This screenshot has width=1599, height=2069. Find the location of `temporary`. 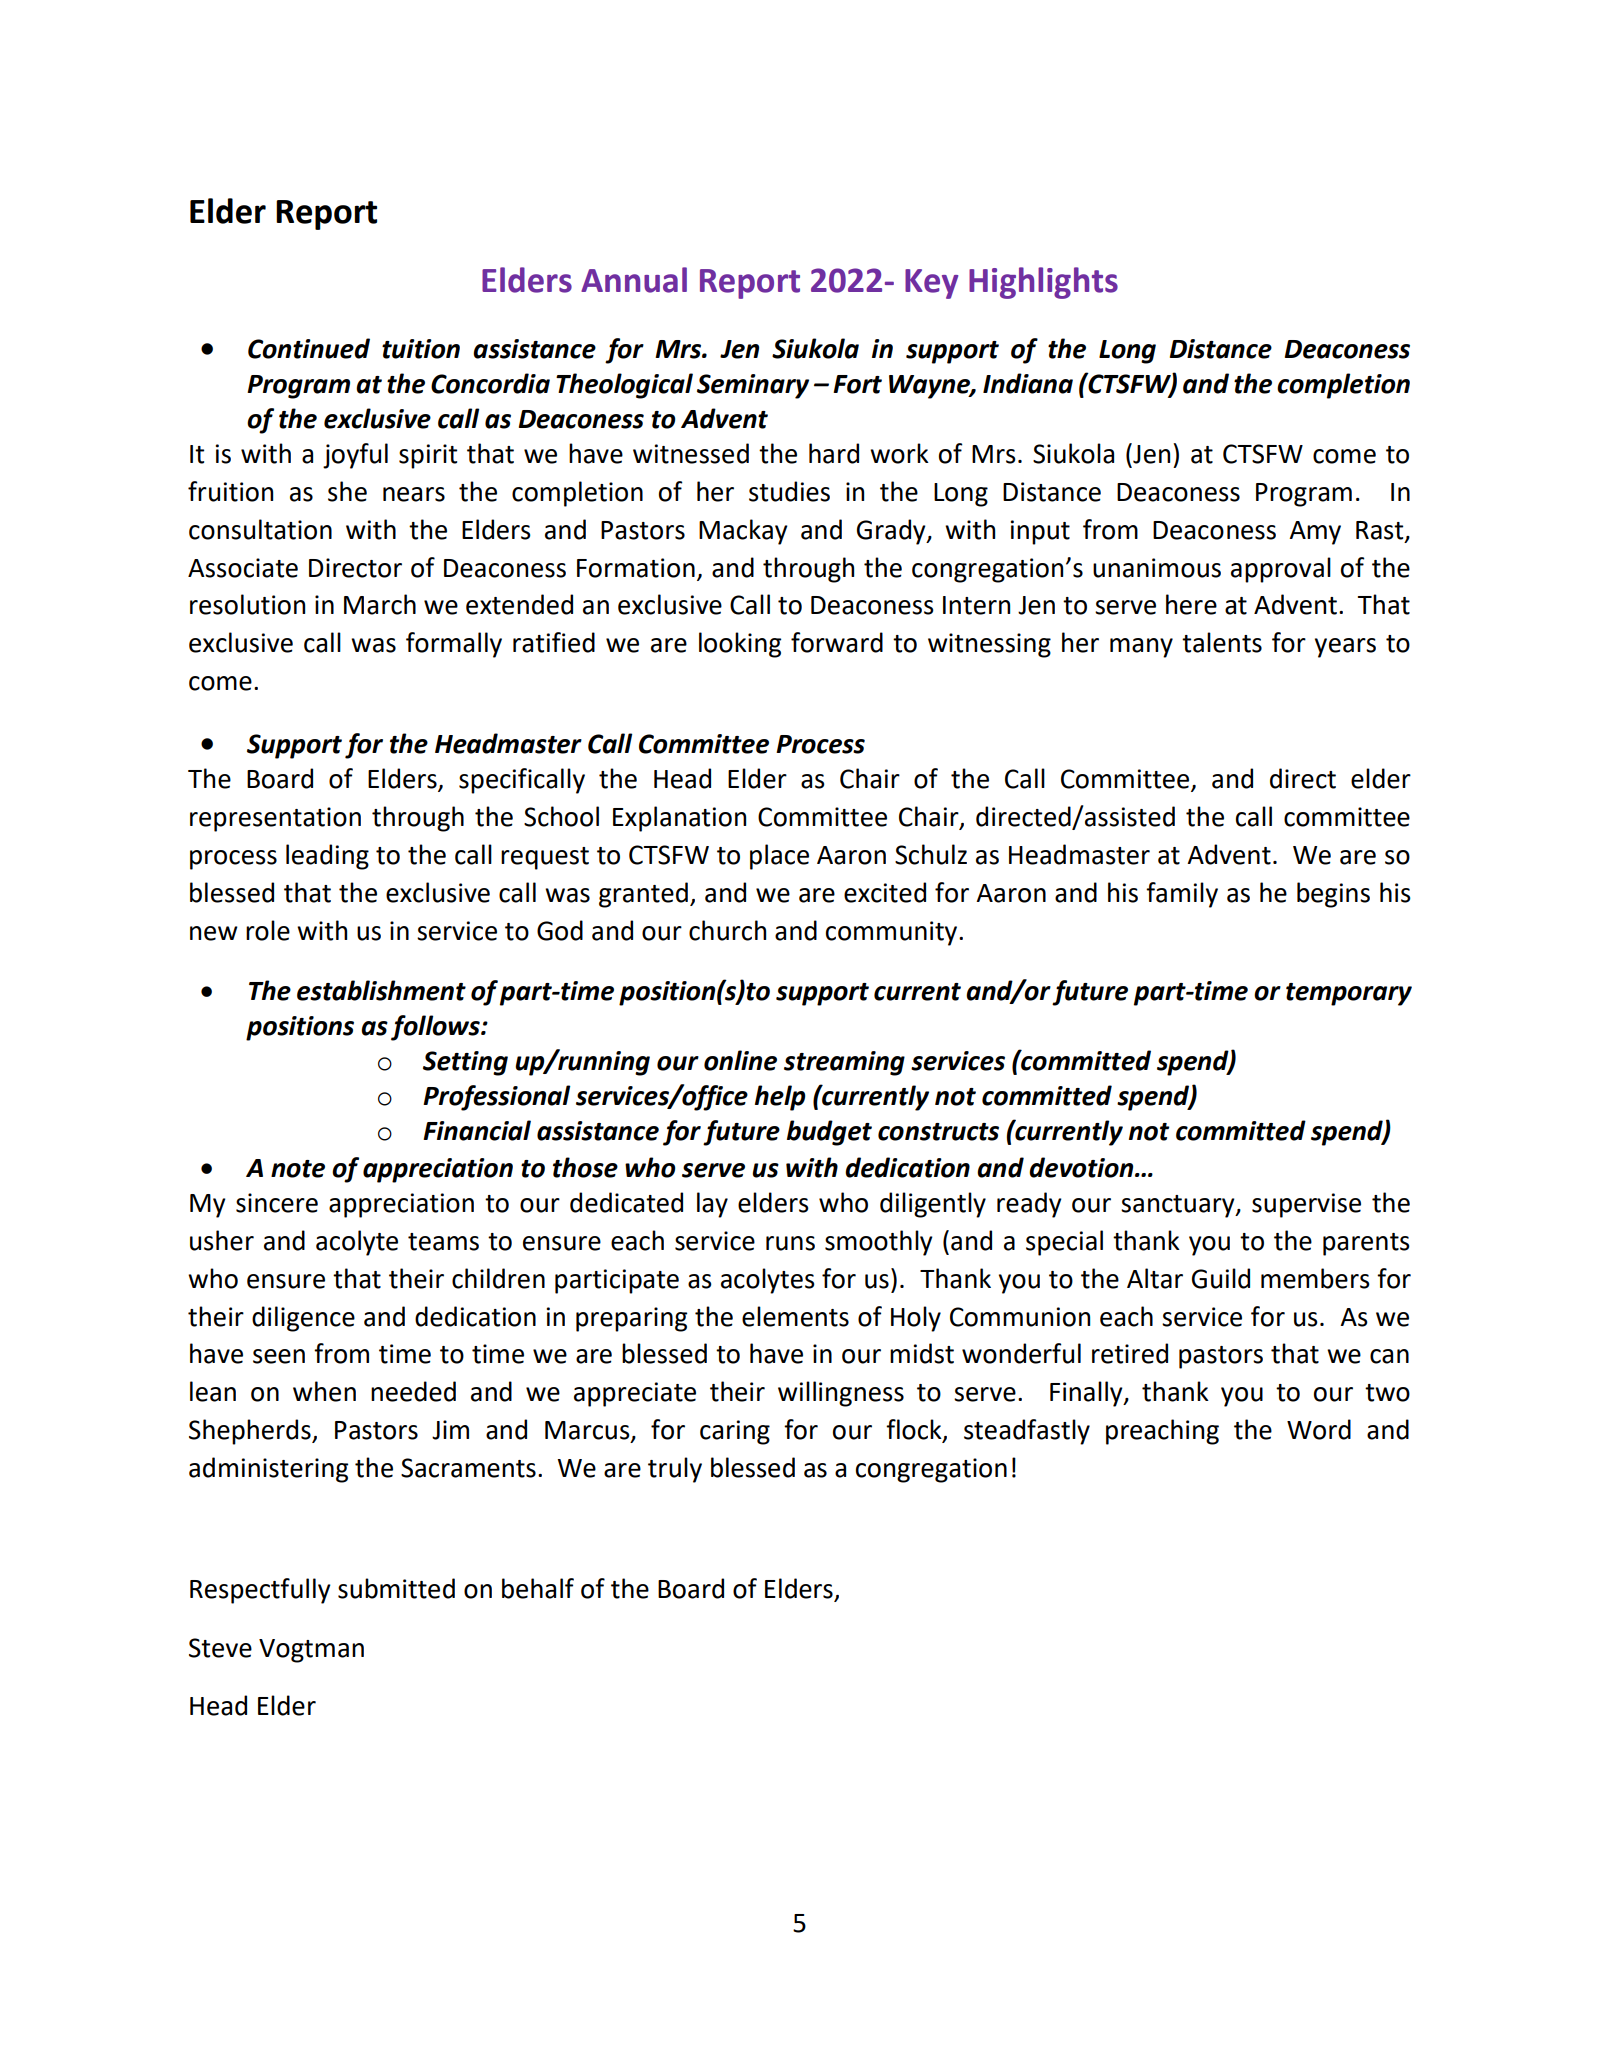

temporary is located at coordinates (1349, 994).
